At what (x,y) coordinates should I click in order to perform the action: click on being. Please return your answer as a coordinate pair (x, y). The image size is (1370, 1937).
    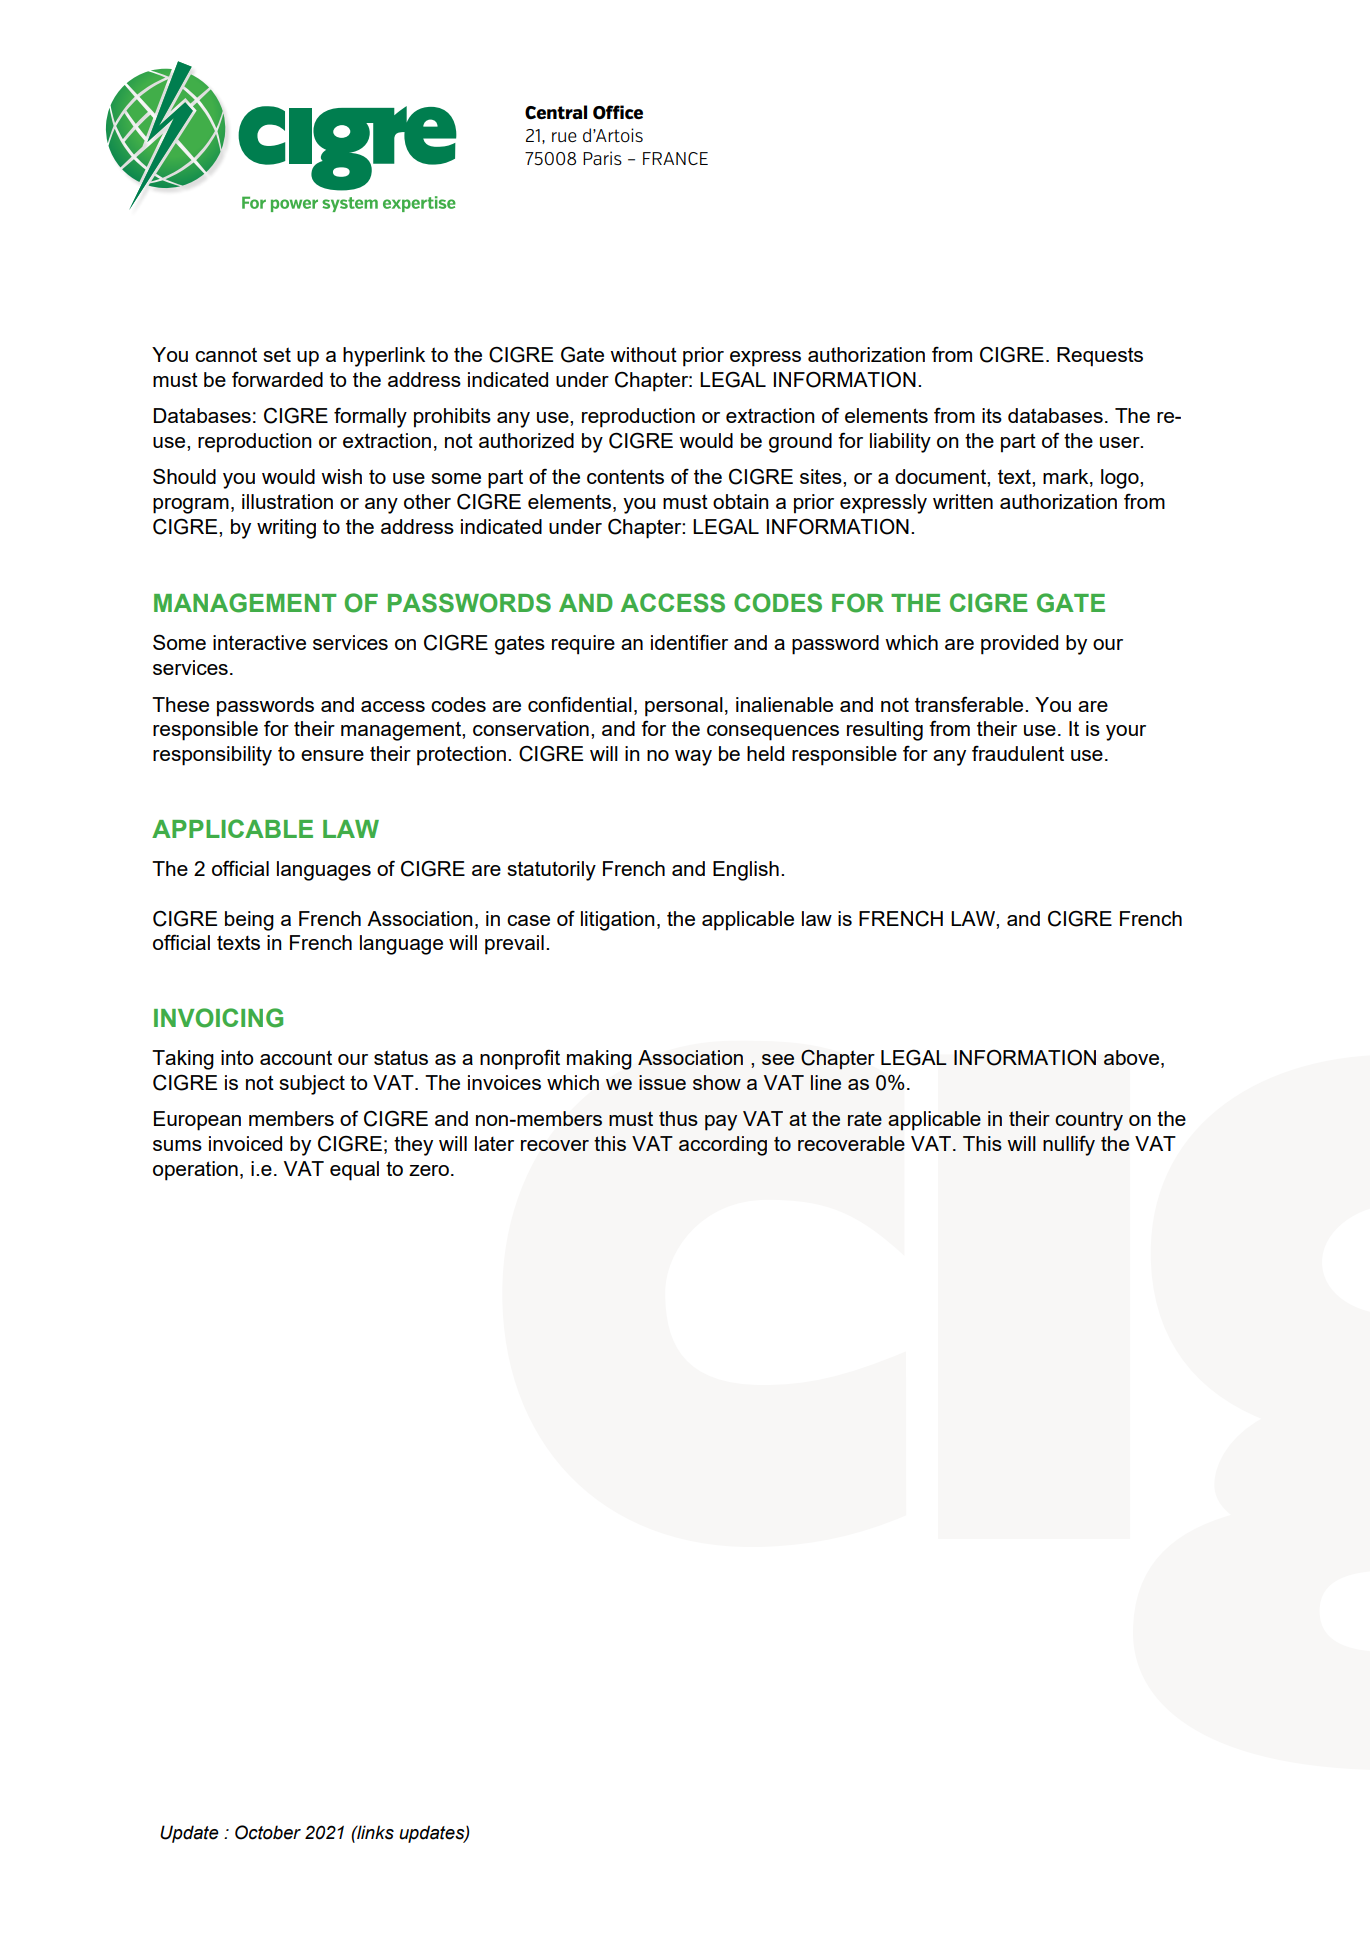
    Looking at the image, I should click on (249, 921).
